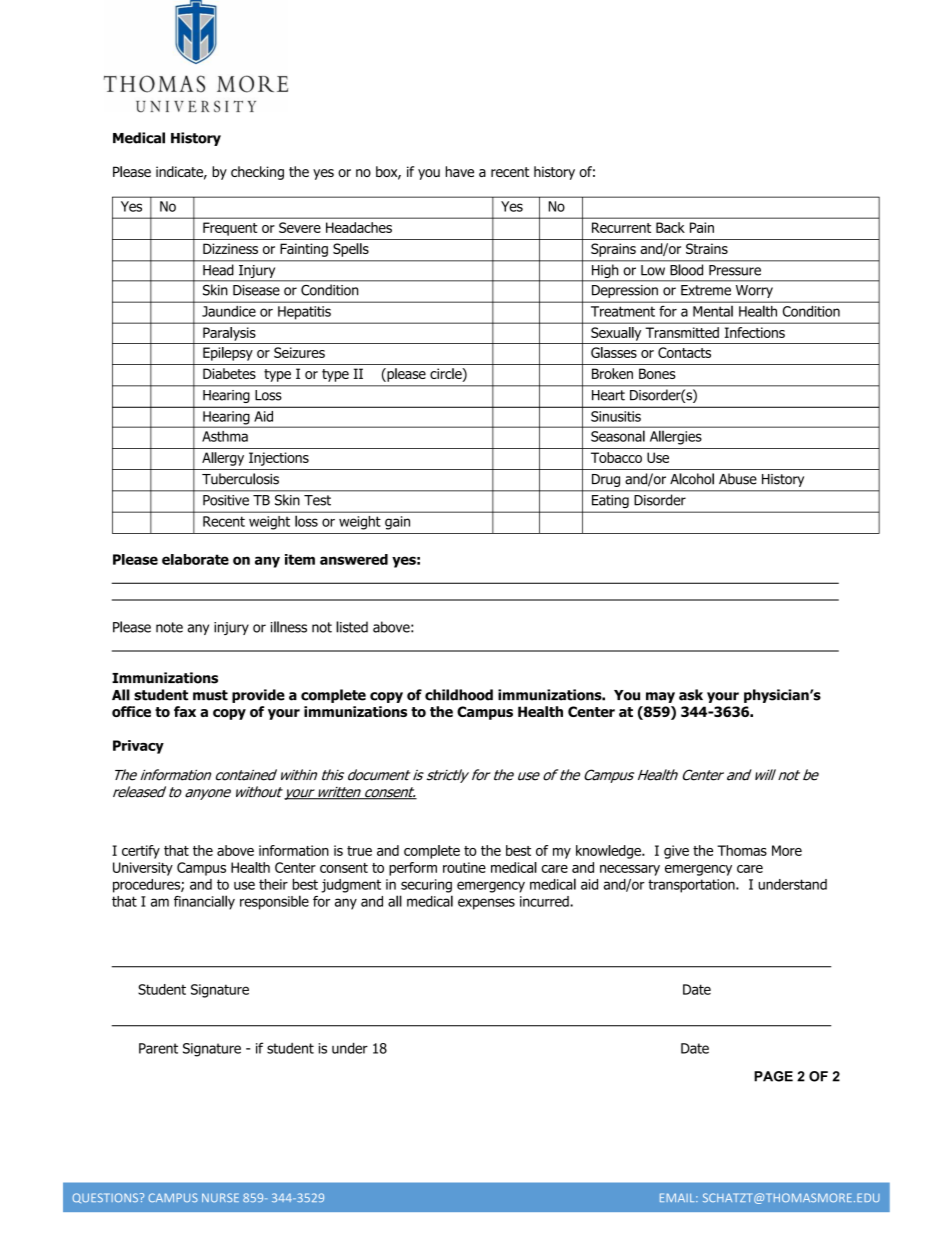 This page has height=1233, width=952. I want to click on Pain, so click(702, 227).
